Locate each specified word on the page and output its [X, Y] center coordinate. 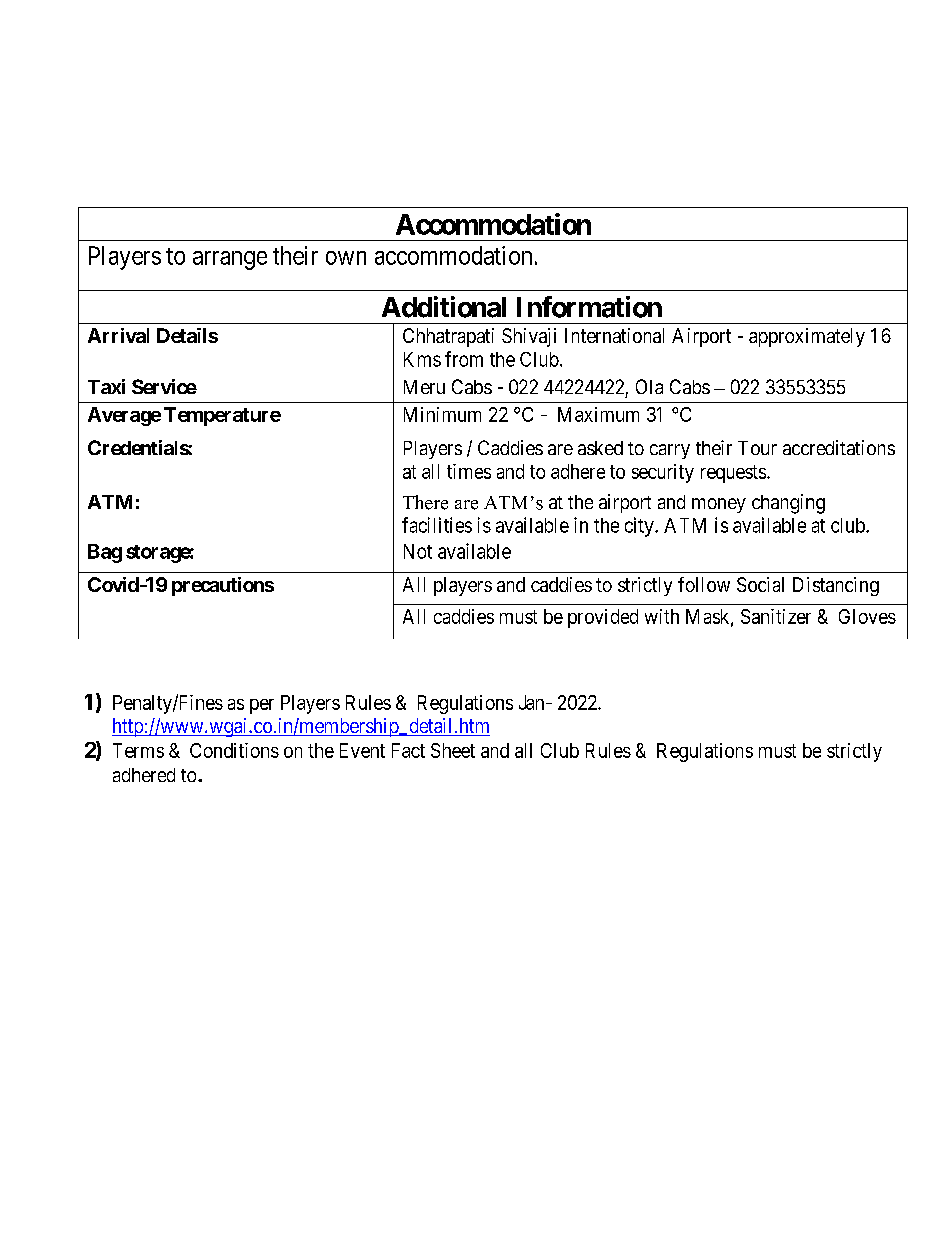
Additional [444, 307]
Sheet [453, 750]
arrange [230, 260]
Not [418, 551]
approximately [807, 337]
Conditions [234, 750]
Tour [757, 448]
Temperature [222, 416]
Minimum [442, 414]
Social [760, 584]
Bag [105, 553]
